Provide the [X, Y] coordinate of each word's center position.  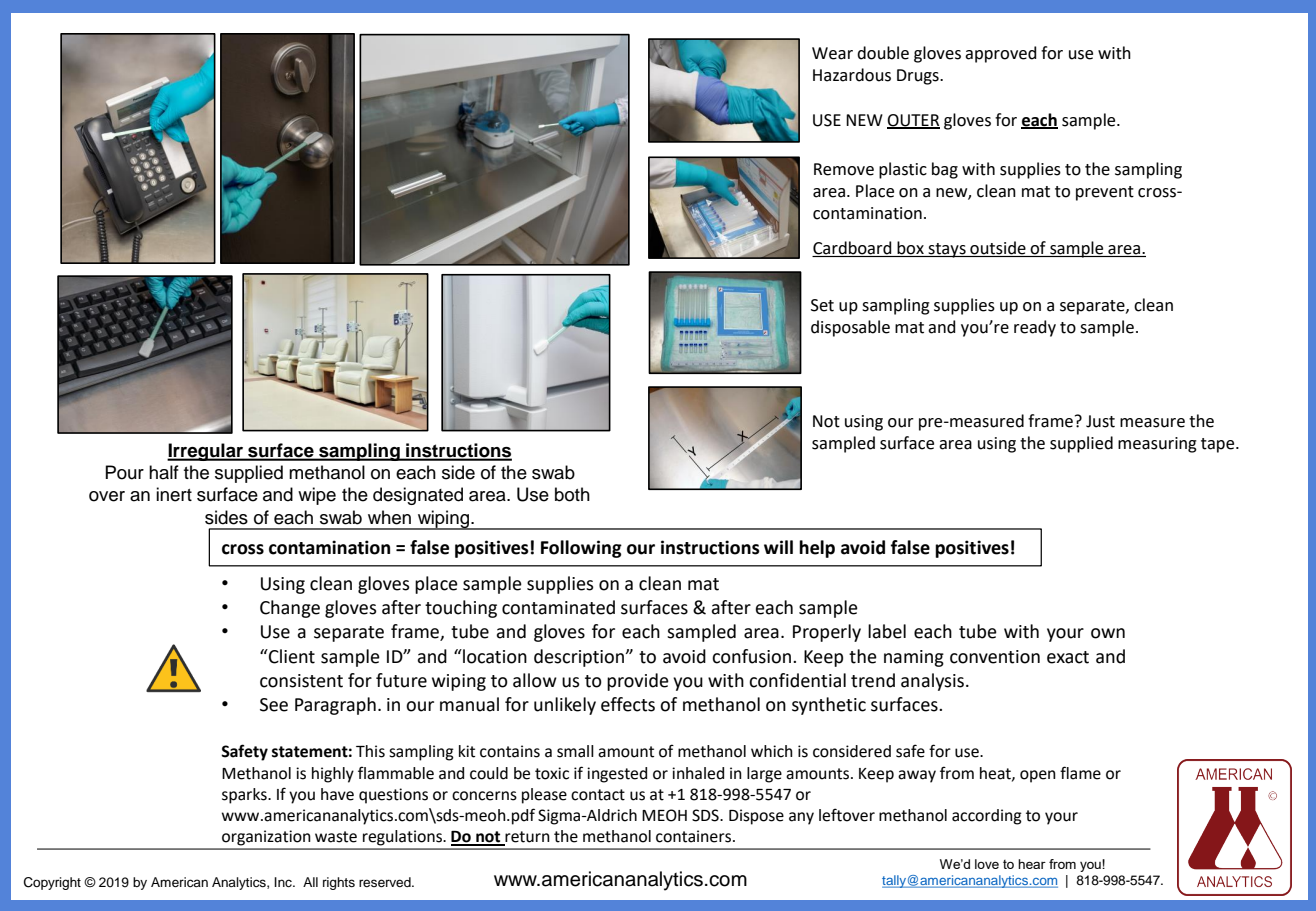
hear [1032, 864]
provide [638, 682]
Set [822, 305]
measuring [1157, 445]
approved [1001, 54]
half [164, 472]
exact [1068, 657]
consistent [301, 681]
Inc [284, 882]
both [572, 494]
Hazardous [852, 75]
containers [693, 836]
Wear [832, 53]
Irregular [206, 452]
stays [947, 250]
